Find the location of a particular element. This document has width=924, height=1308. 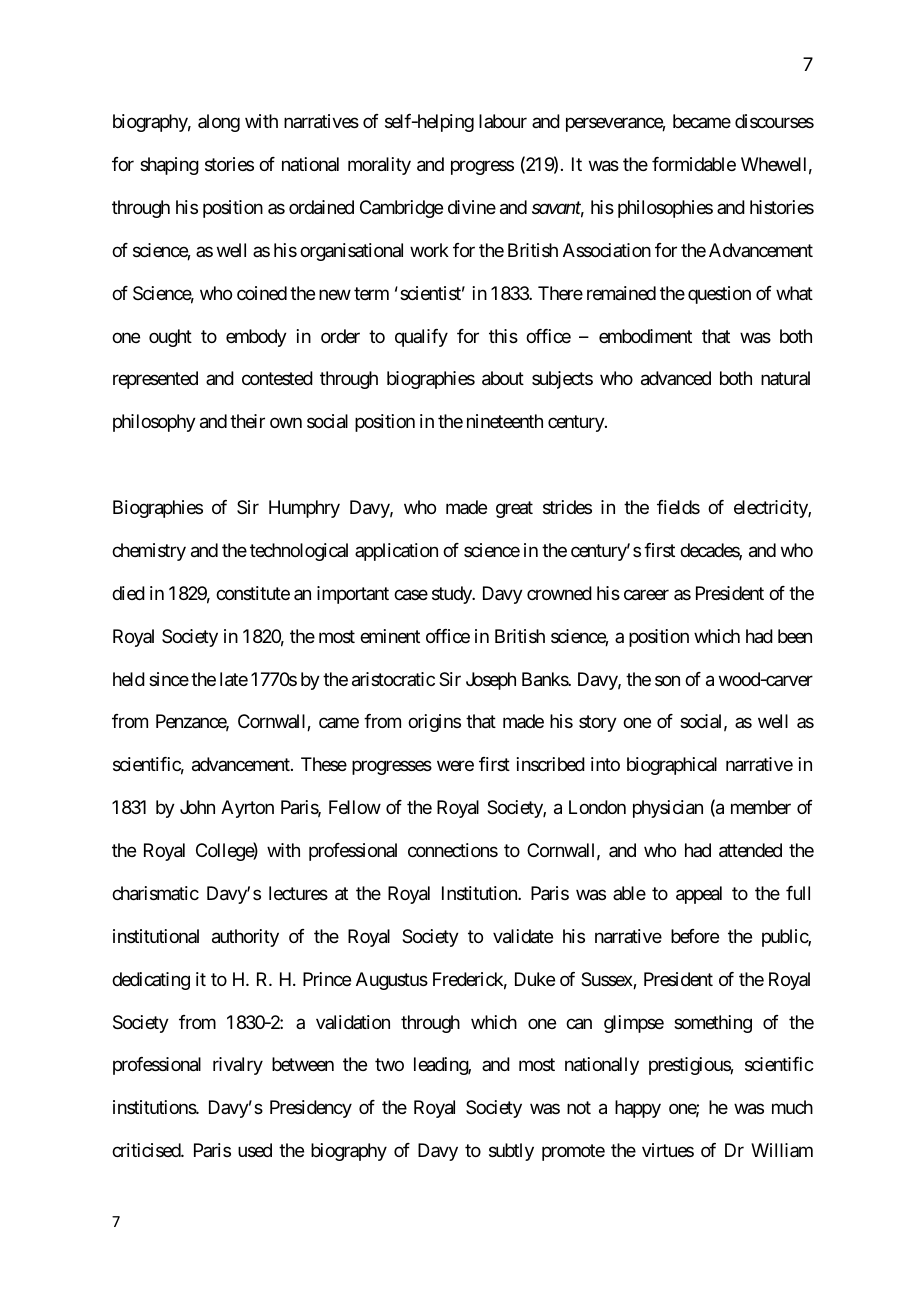

study is located at coordinates (453, 595).
